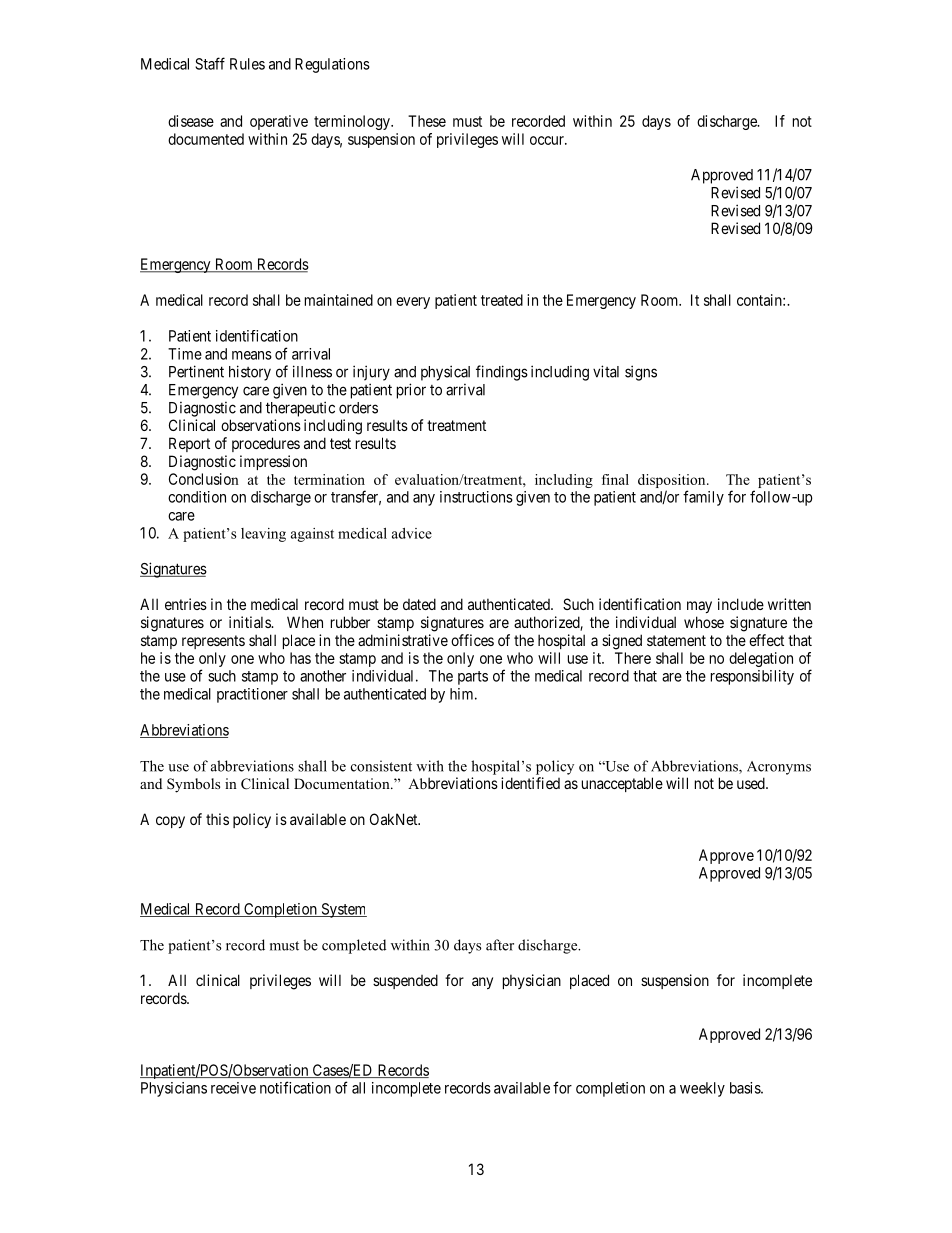  I want to click on Rules, so click(247, 64).
